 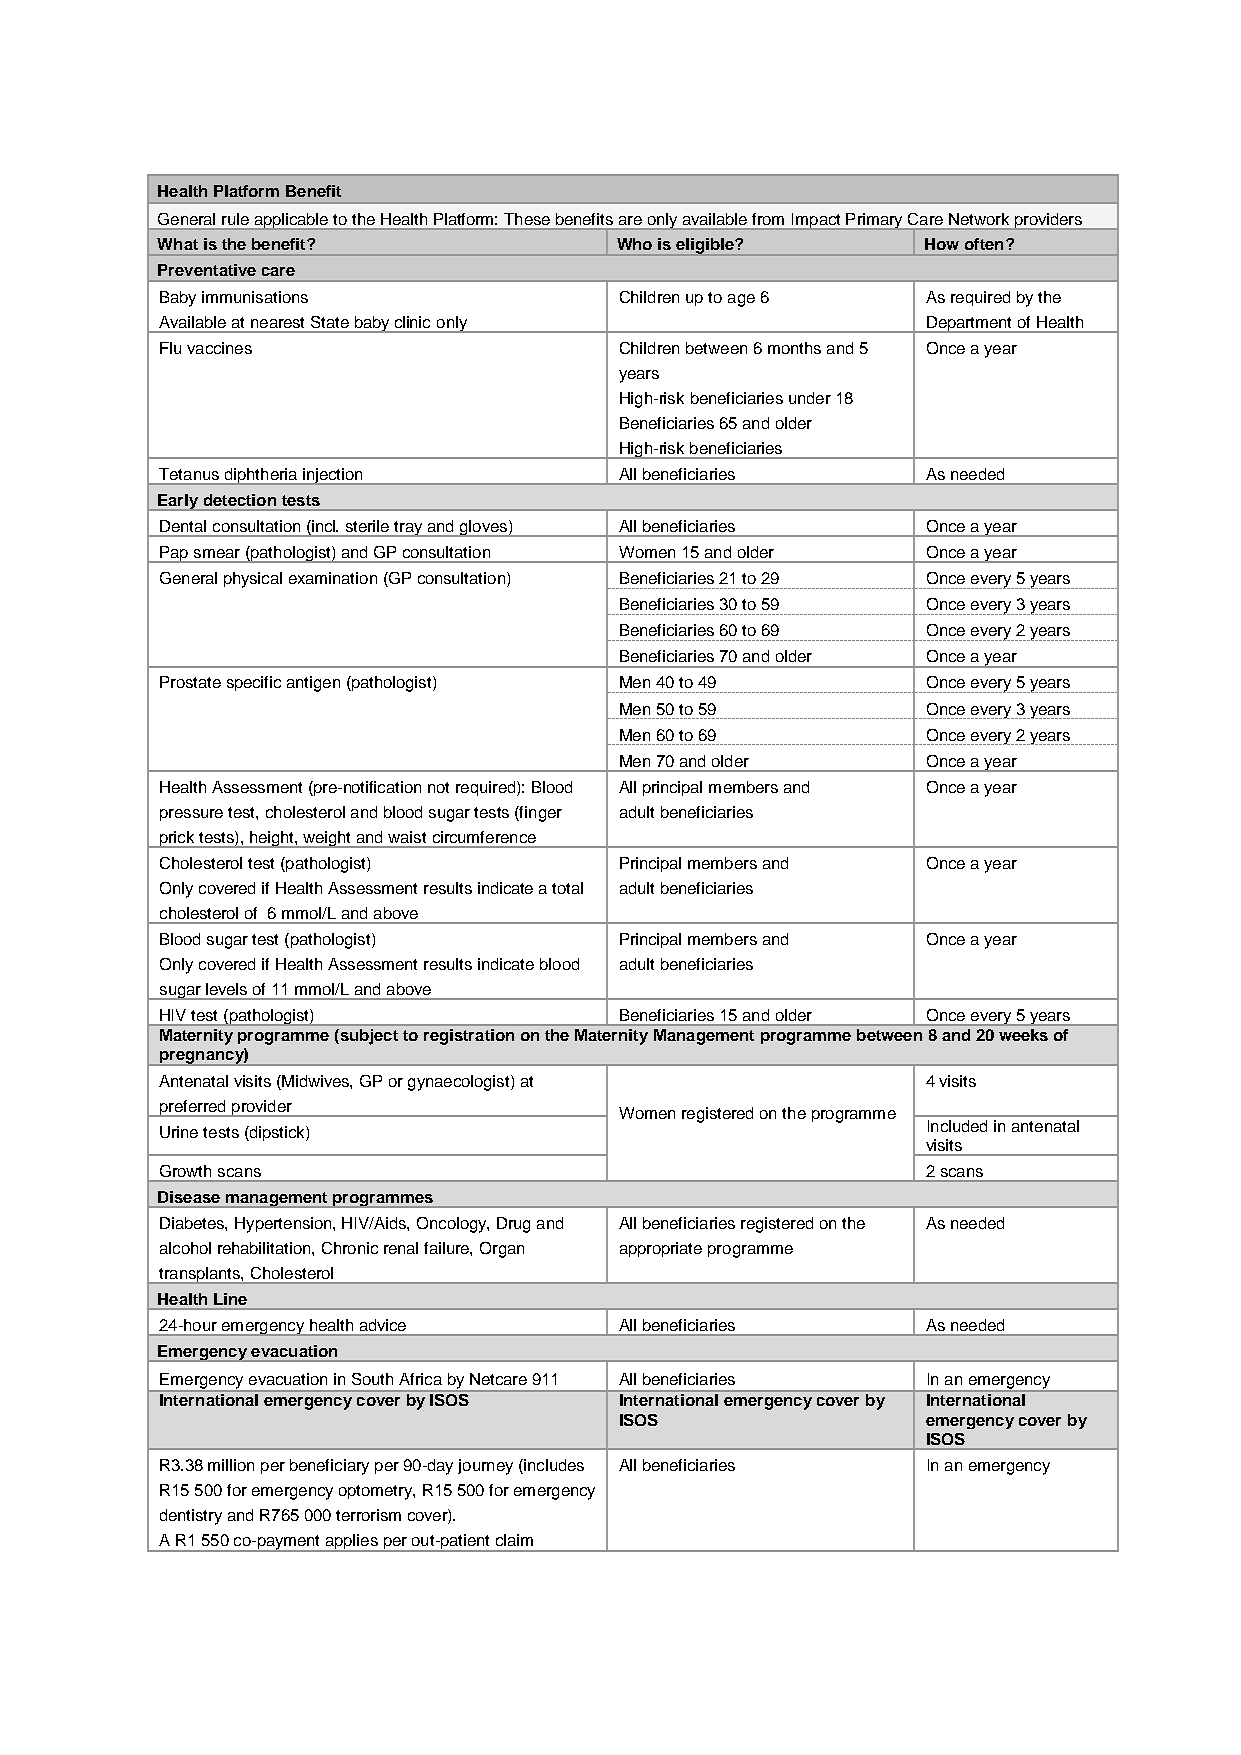 What do you see at coordinates (567, 888) in the screenshot?
I see `total` at bounding box center [567, 888].
